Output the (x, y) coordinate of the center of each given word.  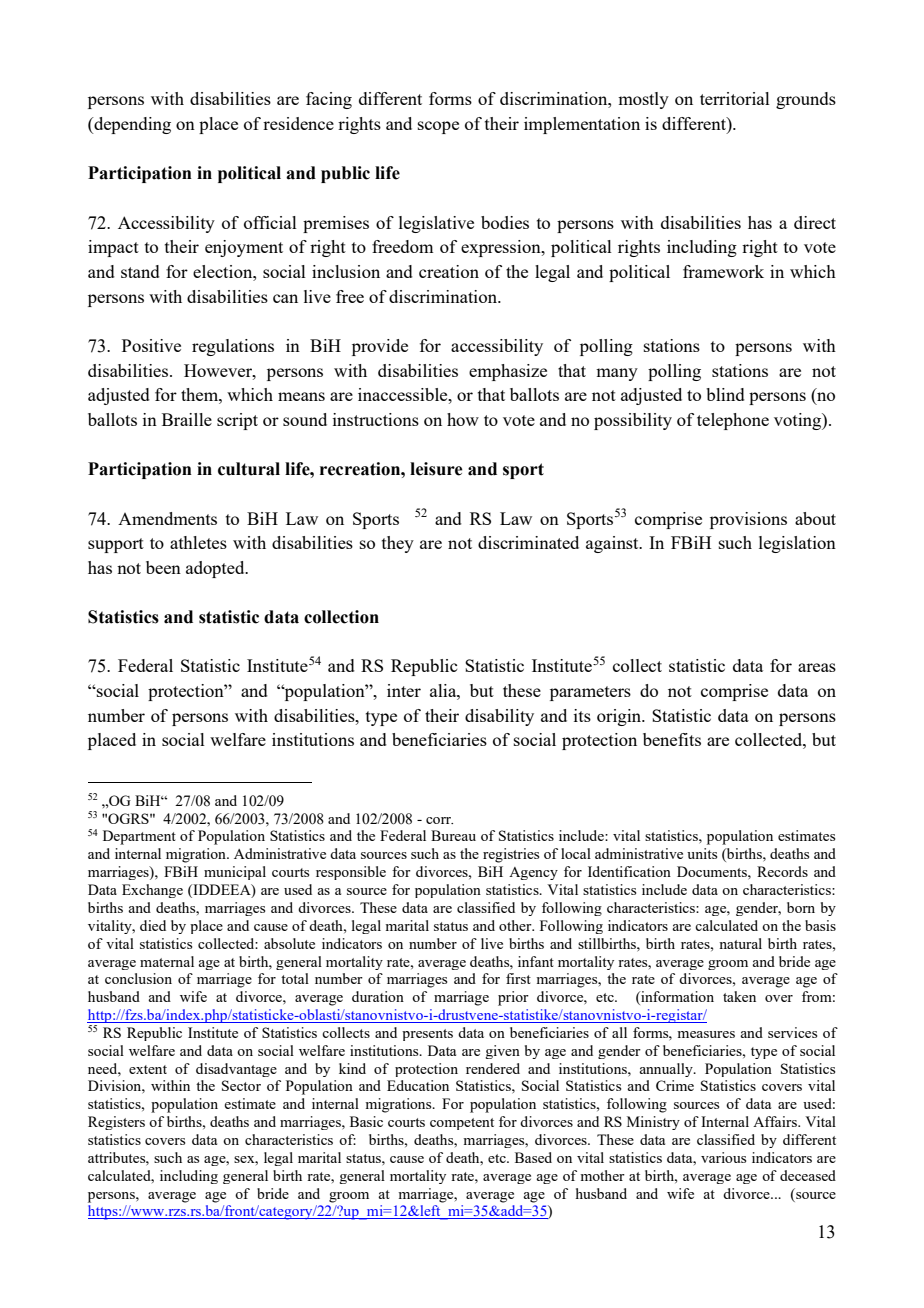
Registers (116, 1123)
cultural (249, 469)
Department (139, 837)
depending (131, 125)
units (702, 853)
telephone (733, 421)
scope (438, 127)
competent (462, 1124)
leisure (436, 469)
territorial (735, 98)
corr (439, 820)
